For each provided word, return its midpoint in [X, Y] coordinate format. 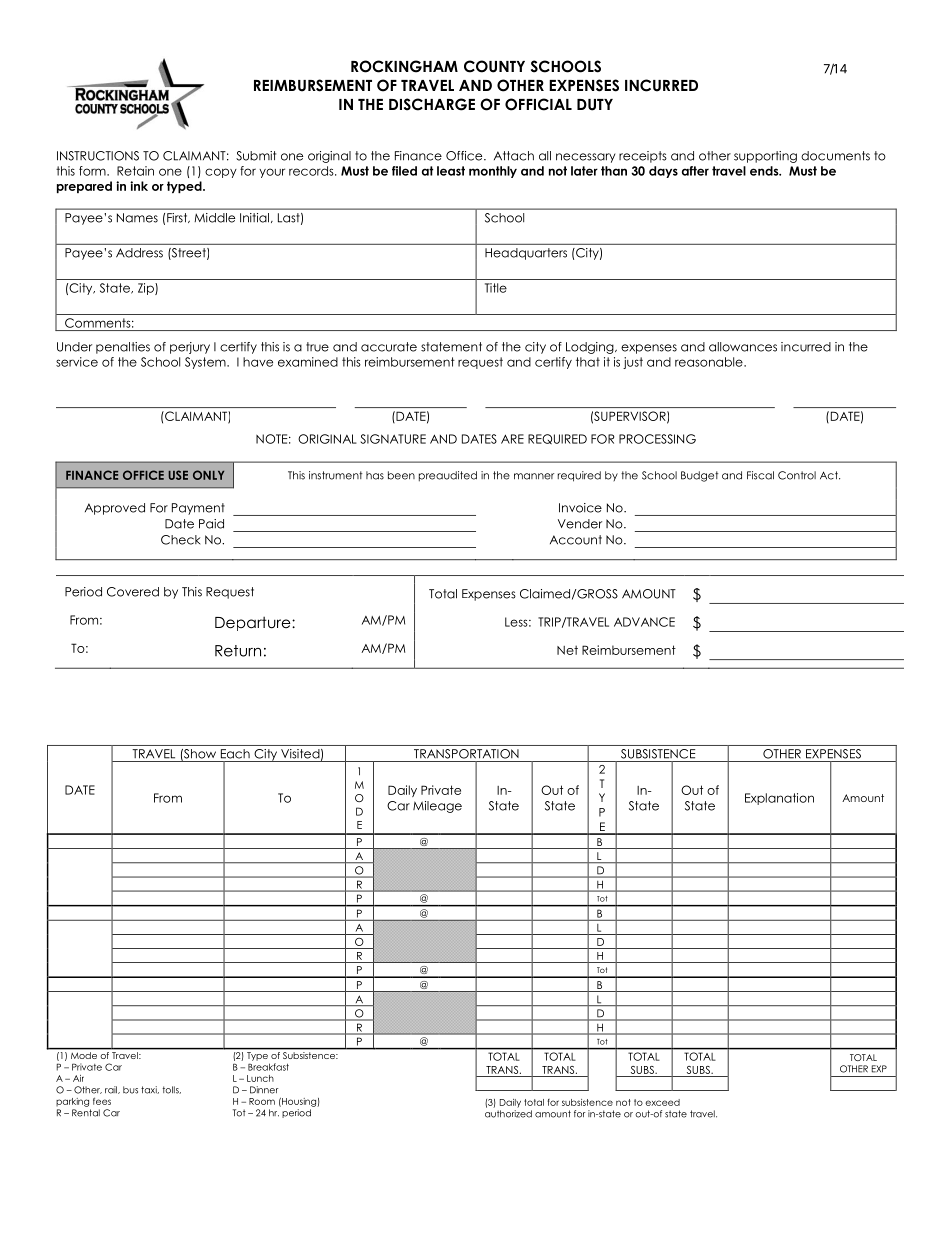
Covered [133, 592]
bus [130, 1090]
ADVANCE [644, 622]
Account [576, 540]
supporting [765, 157]
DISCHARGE [432, 104]
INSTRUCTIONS [98, 156]
